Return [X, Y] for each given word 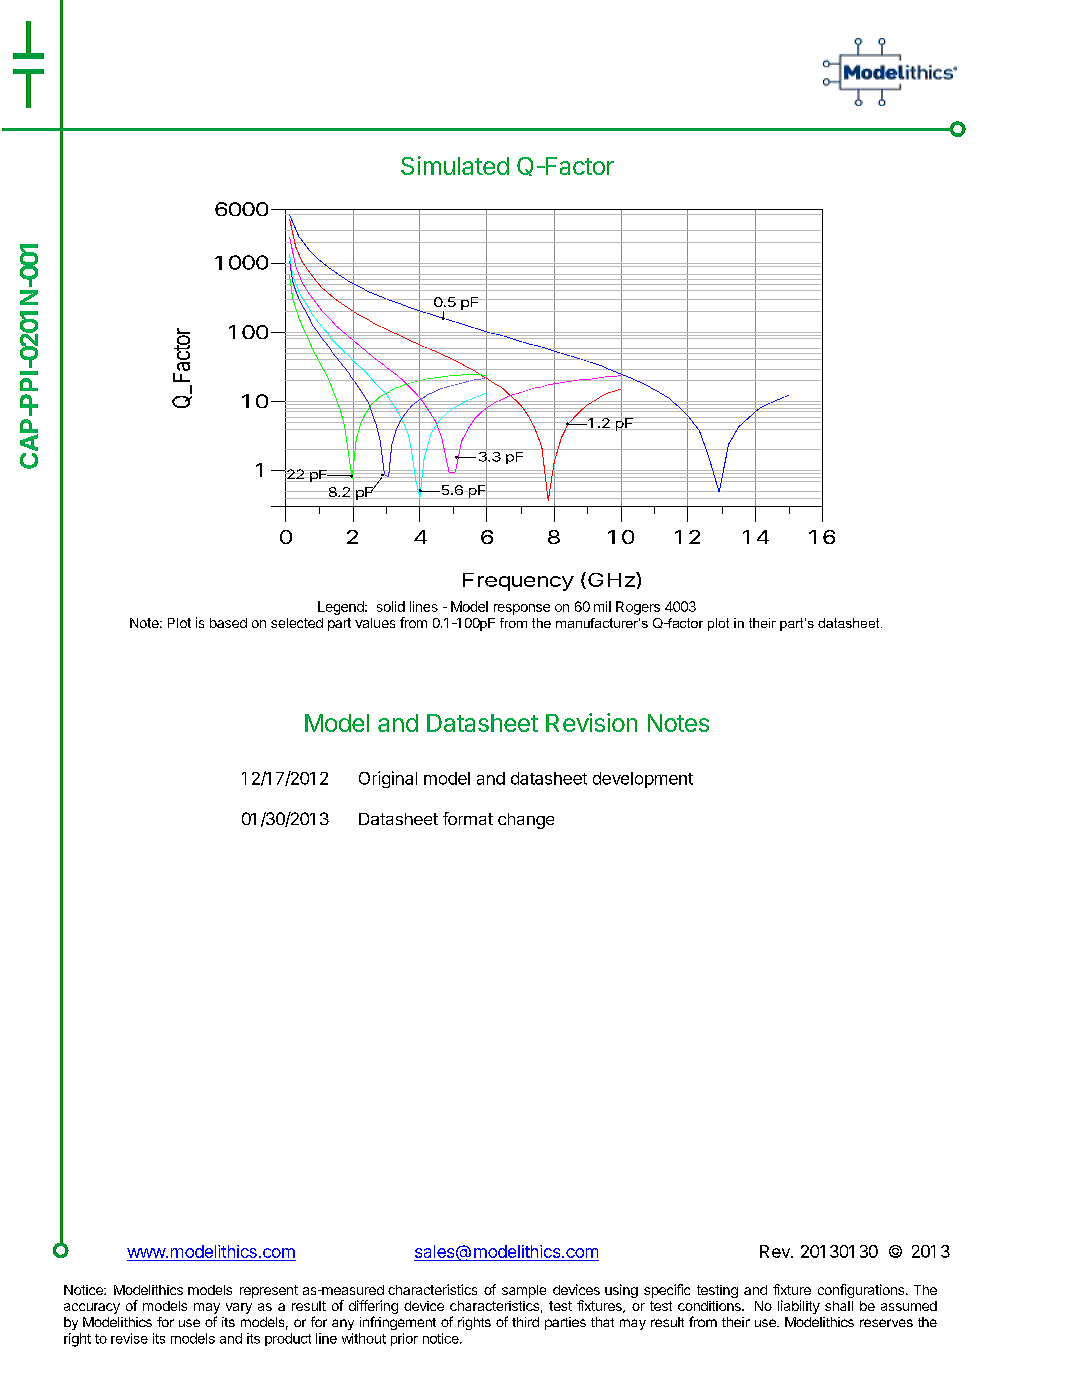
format [468, 818]
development [643, 780]
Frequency [518, 582]
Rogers [638, 608]
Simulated [455, 165]
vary [239, 1308]
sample [524, 1291]
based [228, 623]
